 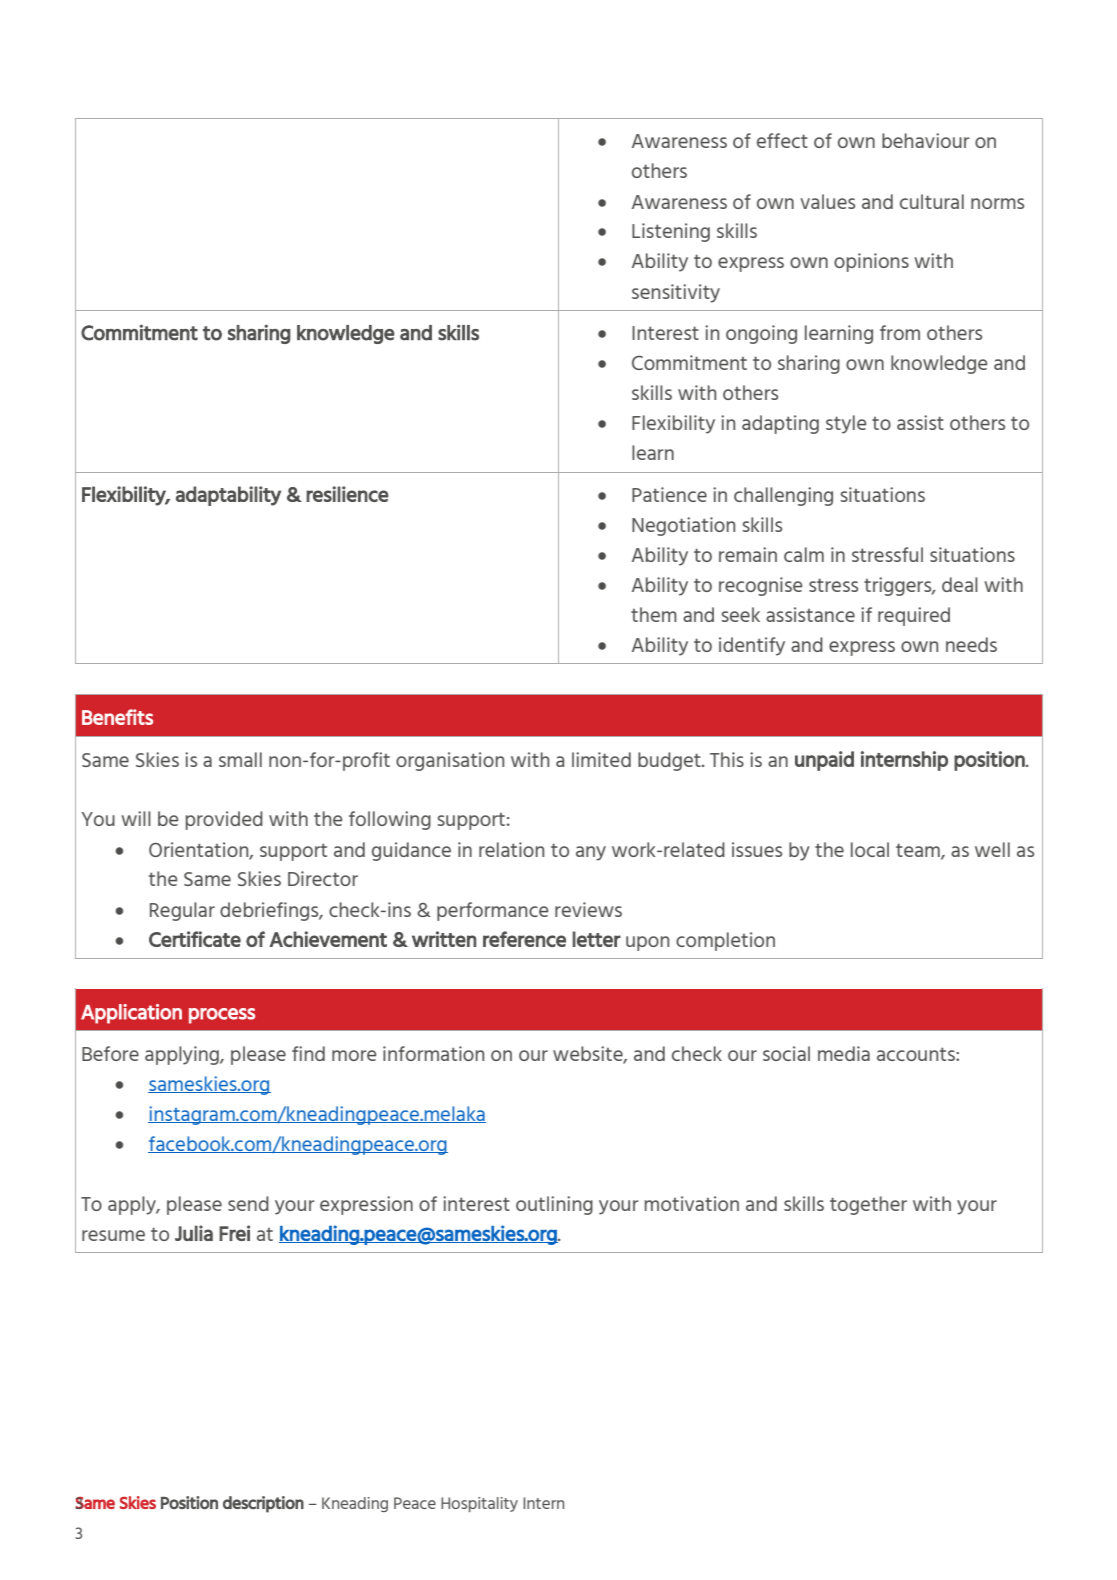 I want to click on media, so click(x=844, y=1053).
